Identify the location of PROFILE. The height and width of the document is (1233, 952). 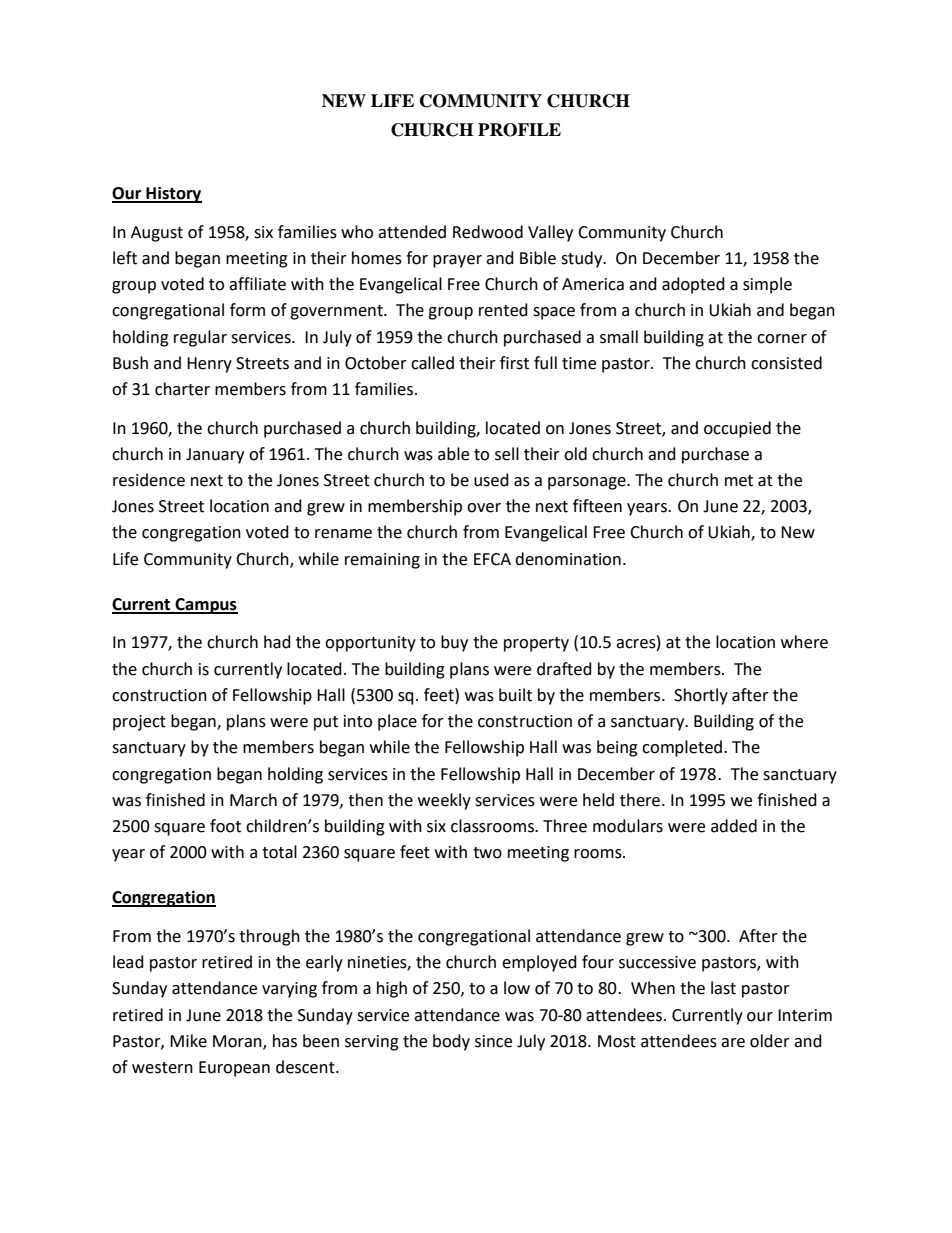
(519, 130).
